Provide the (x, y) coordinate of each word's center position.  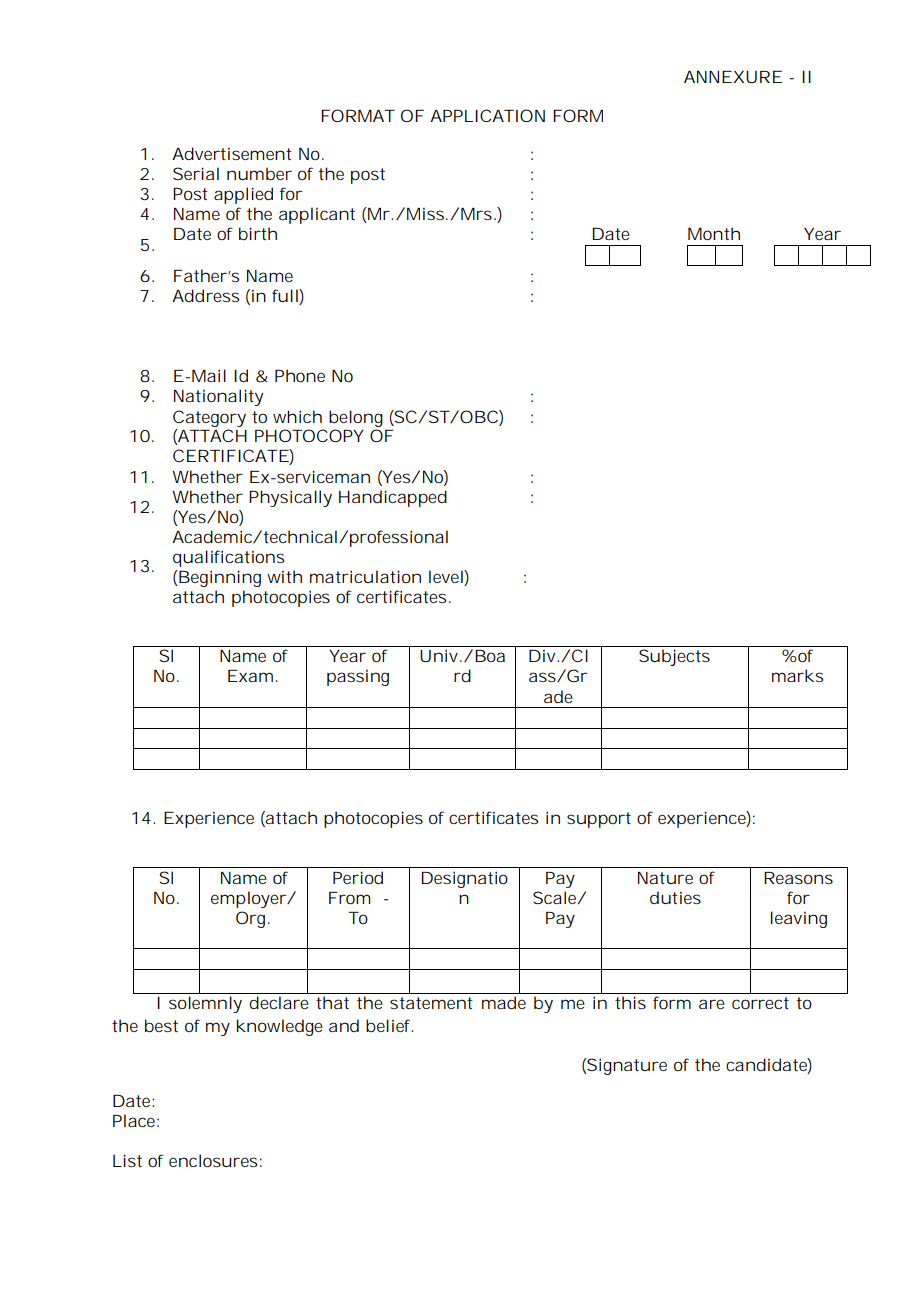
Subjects (674, 657)
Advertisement (232, 153)
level (447, 576)
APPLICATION (487, 115)
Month (714, 233)
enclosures (213, 1160)
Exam (250, 676)
